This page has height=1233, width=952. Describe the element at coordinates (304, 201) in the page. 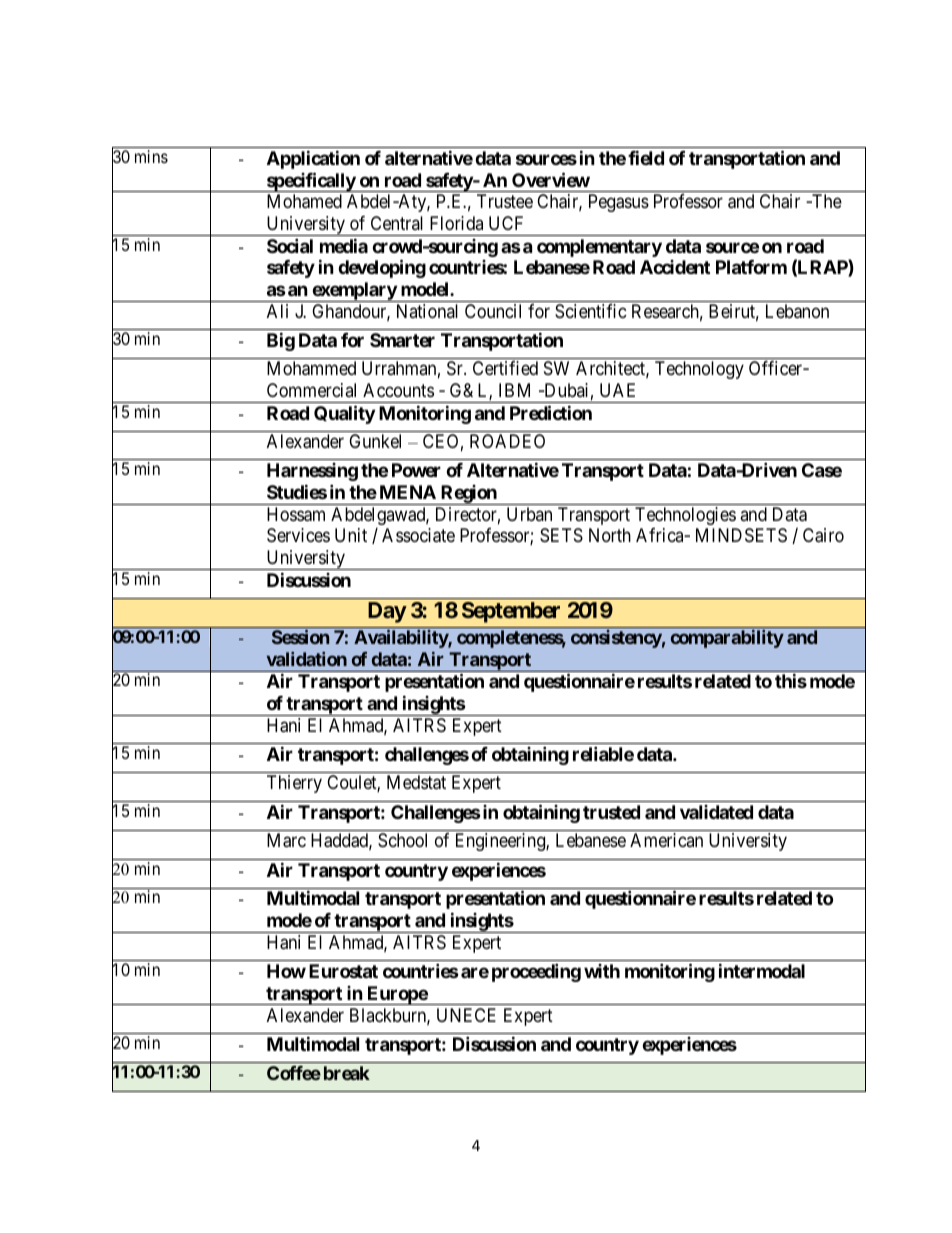

I see `Mohamed` at that location.
